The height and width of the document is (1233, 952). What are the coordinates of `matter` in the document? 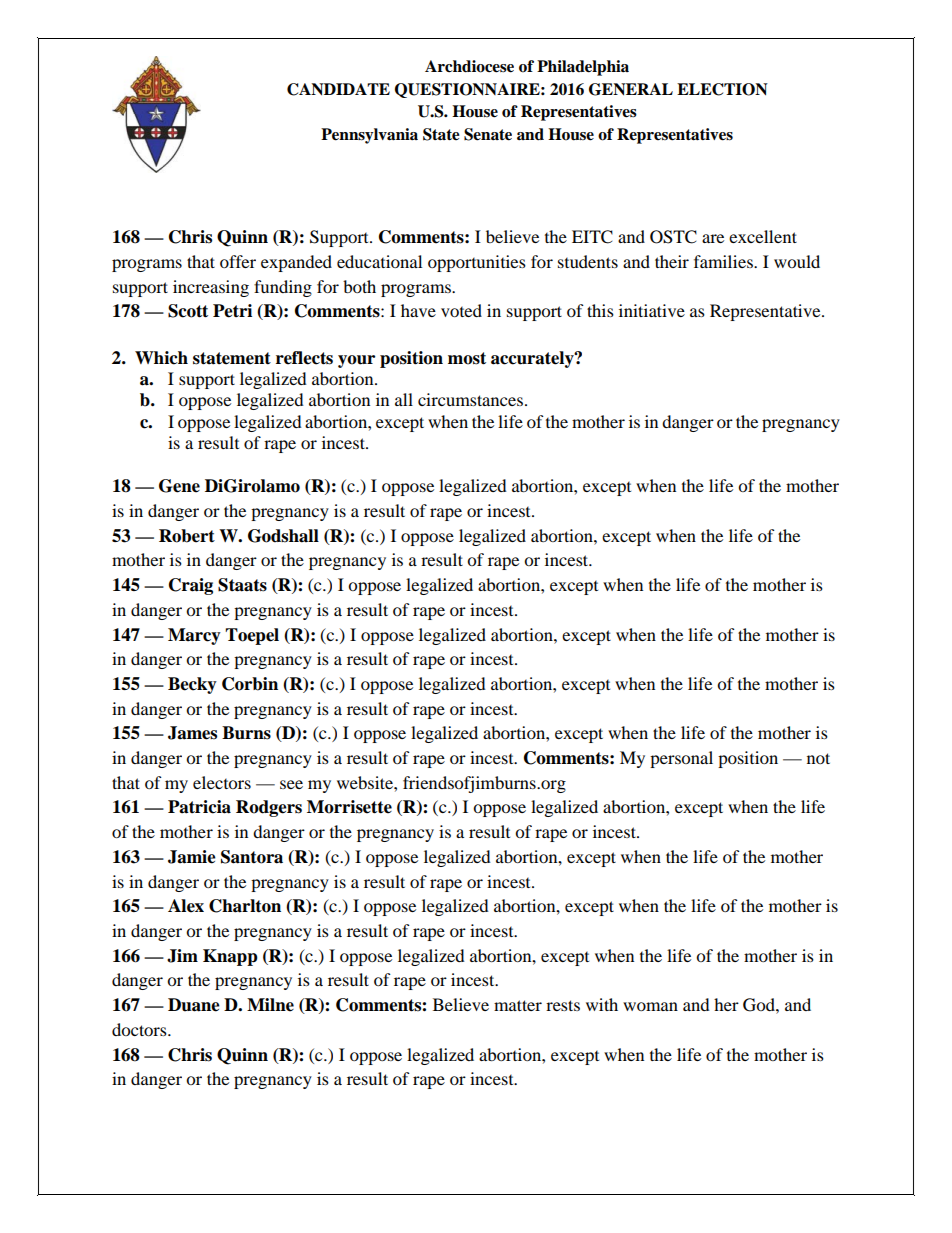 It's located at (518, 1005).
